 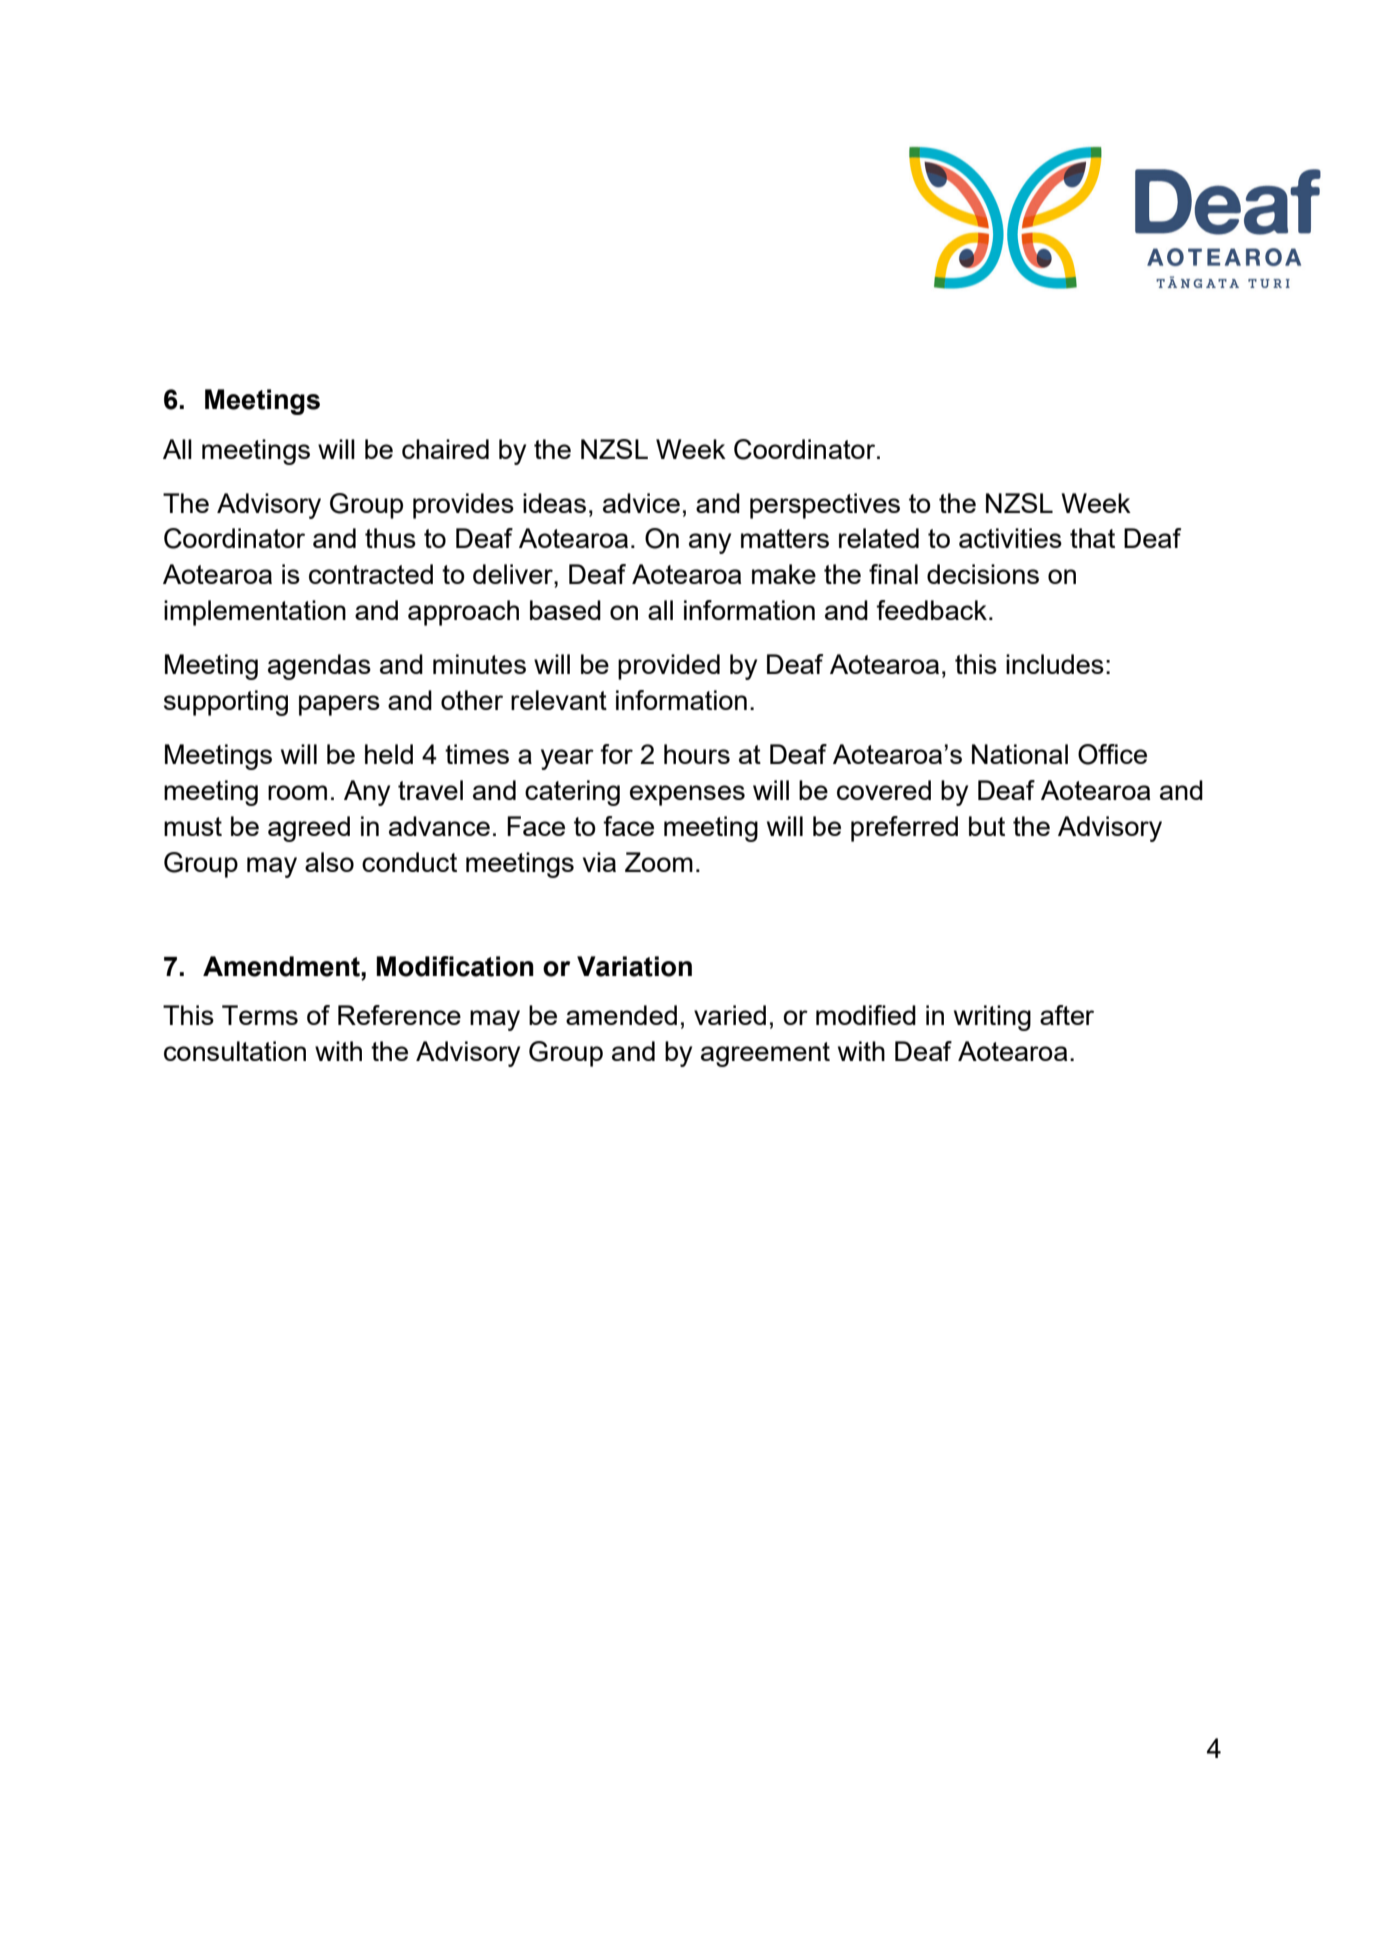 I want to click on perspectives, so click(x=825, y=506).
